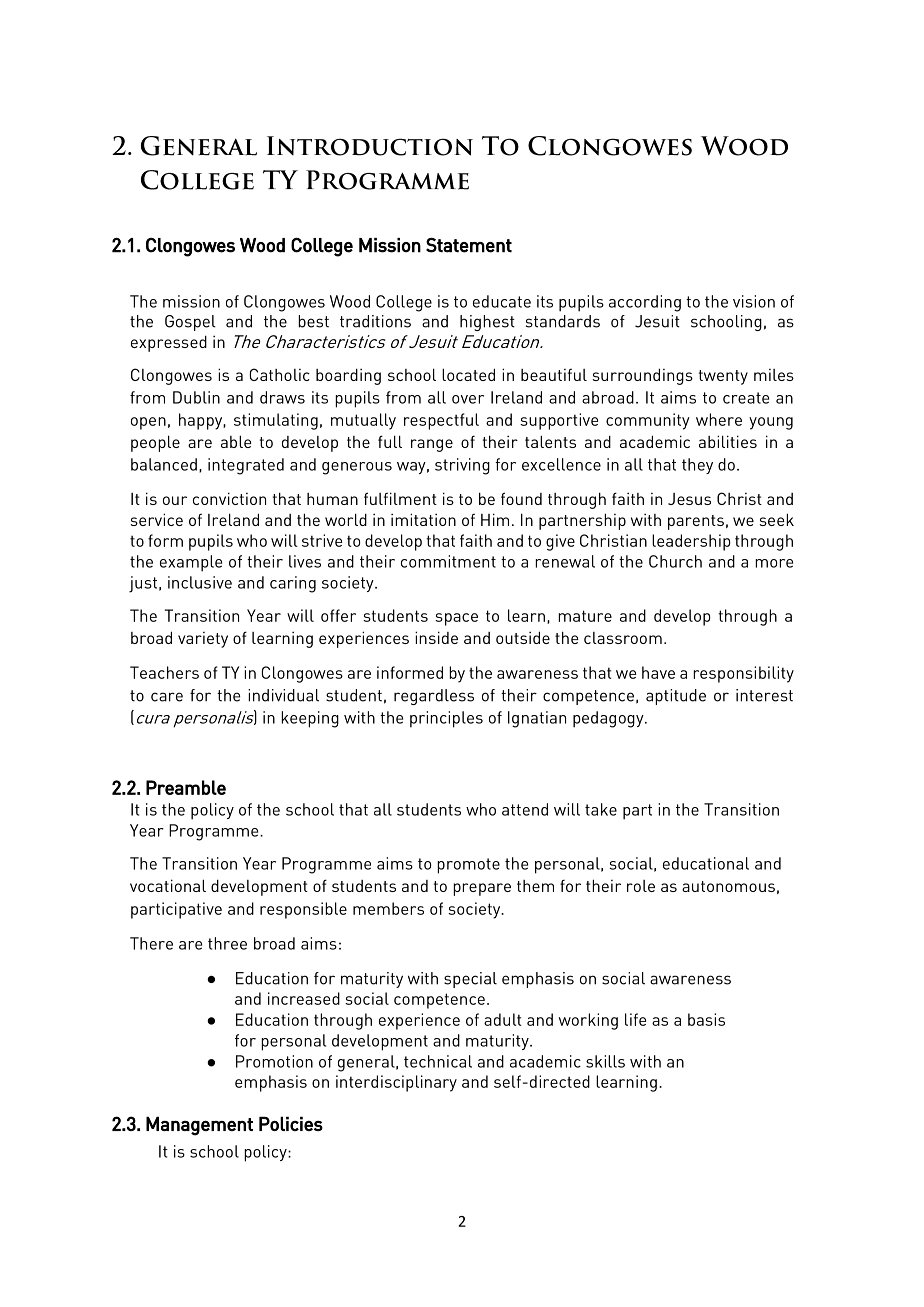  What do you see at coordinates (676, 697) in the screenshot?
I see `aptitude` at bounding box center [676, 697].
